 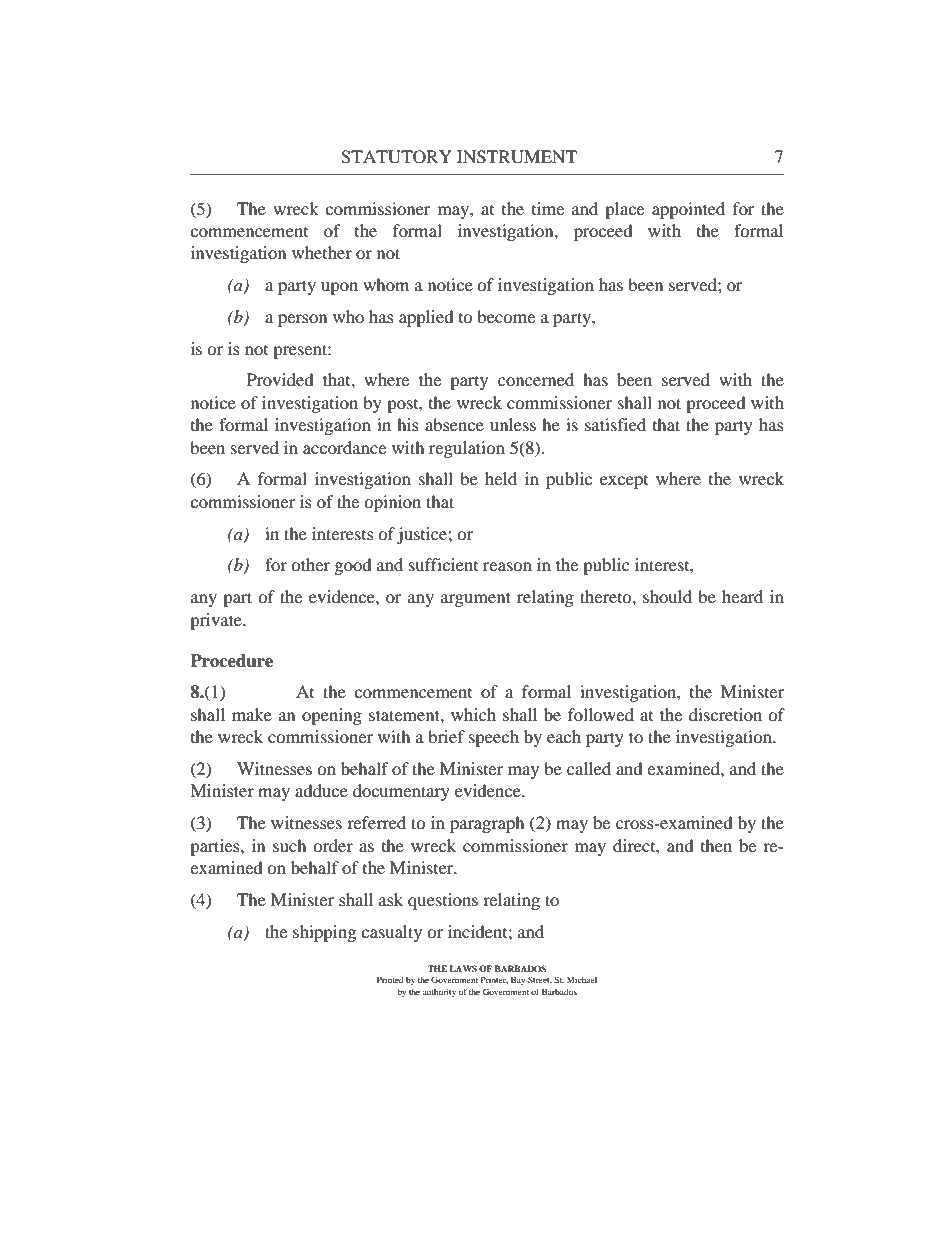 I want to click on which, so click(x=473, y=714).
